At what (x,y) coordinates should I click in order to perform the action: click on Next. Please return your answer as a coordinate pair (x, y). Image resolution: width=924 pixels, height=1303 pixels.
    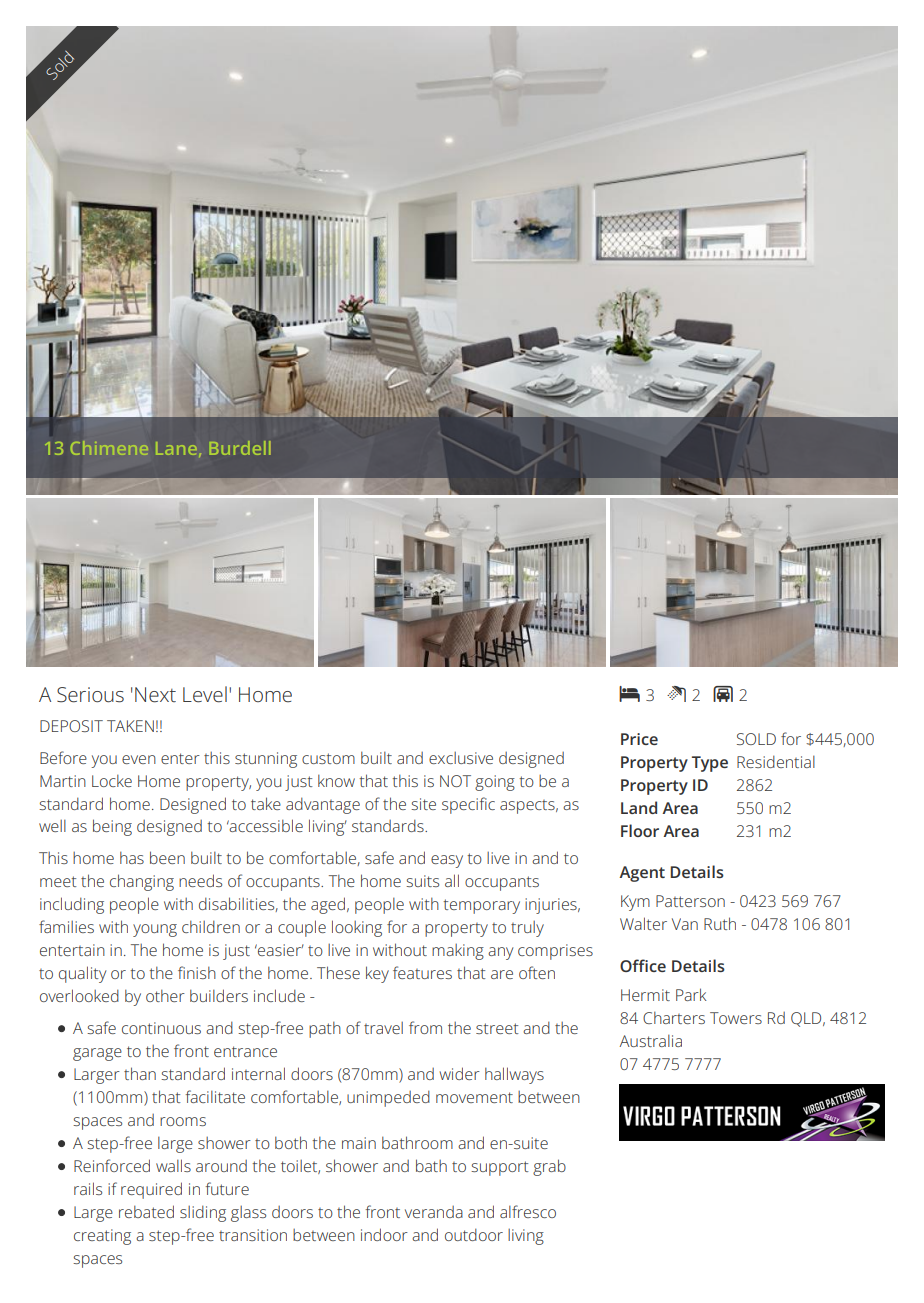
    Looking at the image, I should click on (155, 695).
